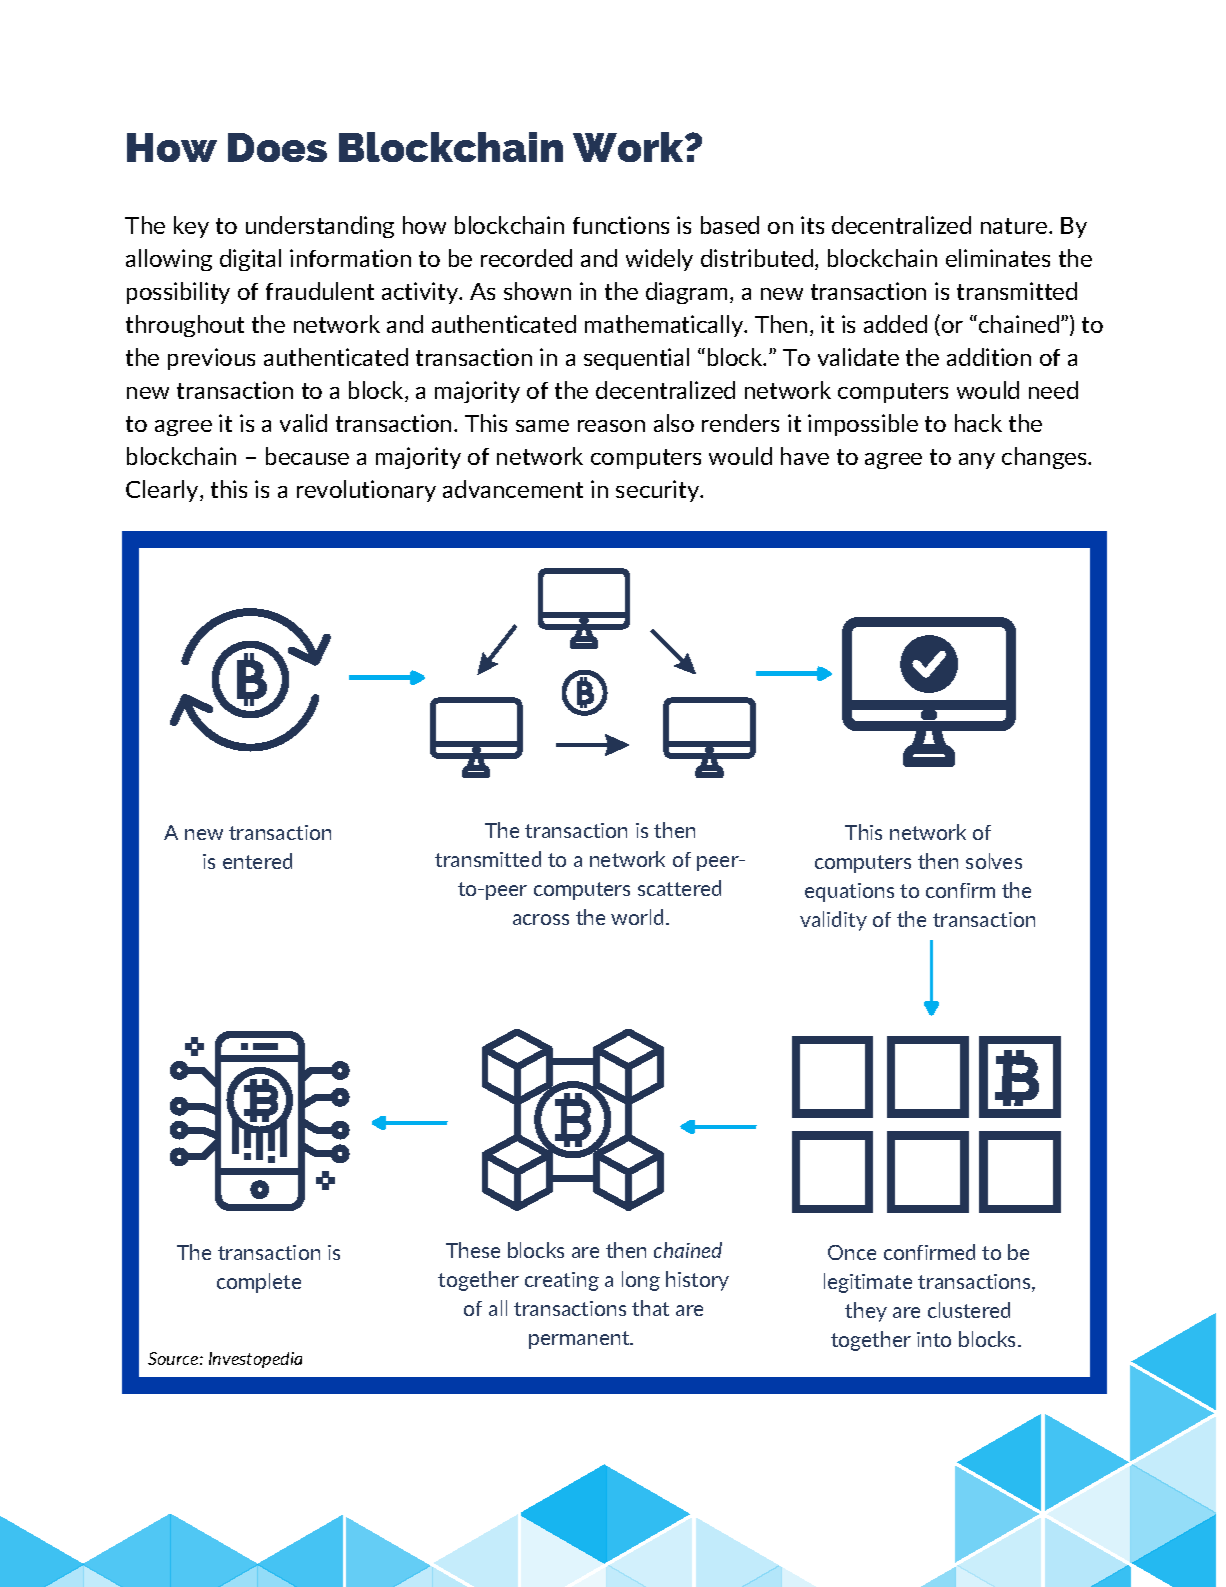 The width and height of the screenshot is (1226, 1587). What do you see at coordinates (977, 461) in the screenshot?
I see `any` at bounding box center [977, 461].
